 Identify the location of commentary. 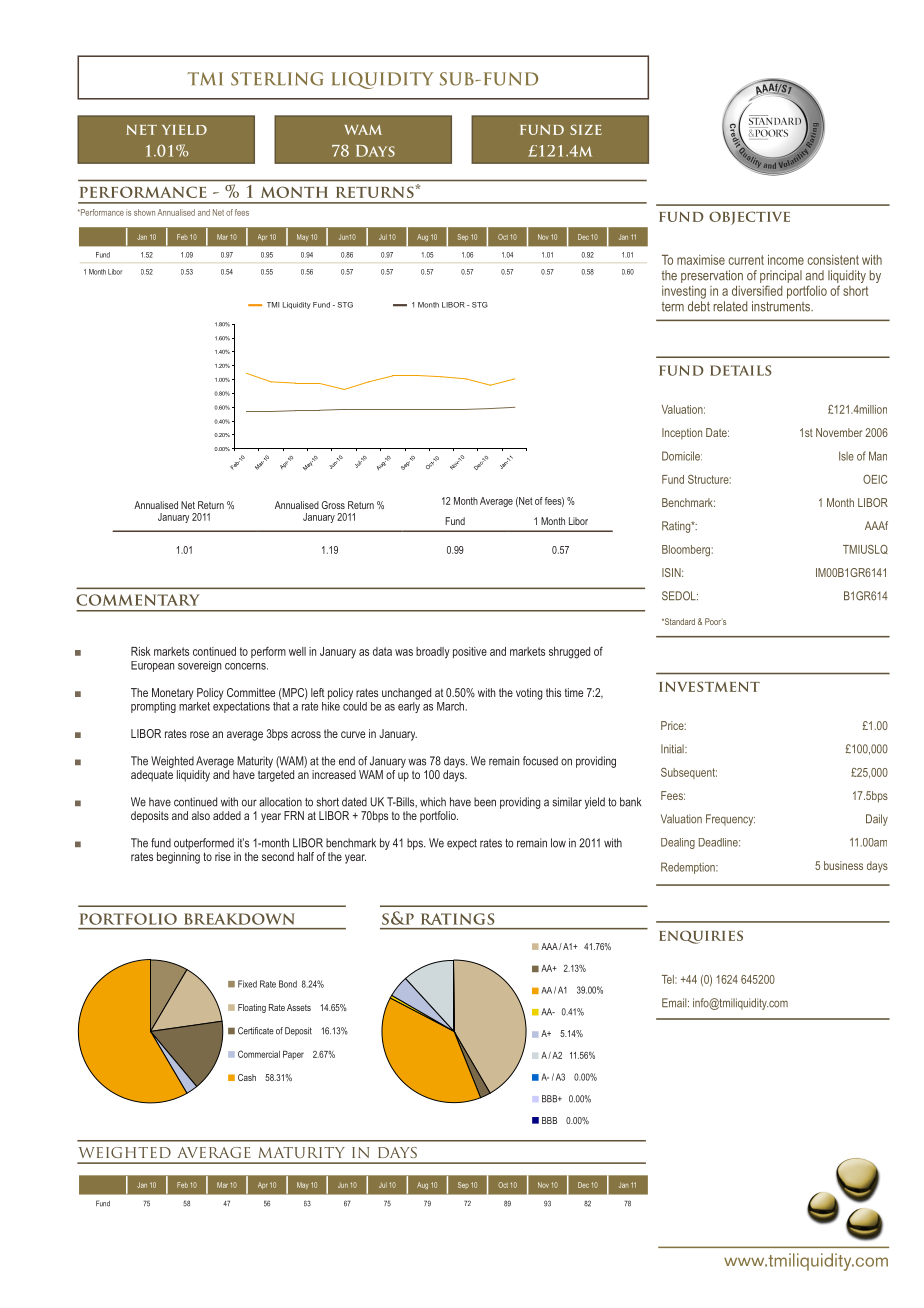
(138, 600).
